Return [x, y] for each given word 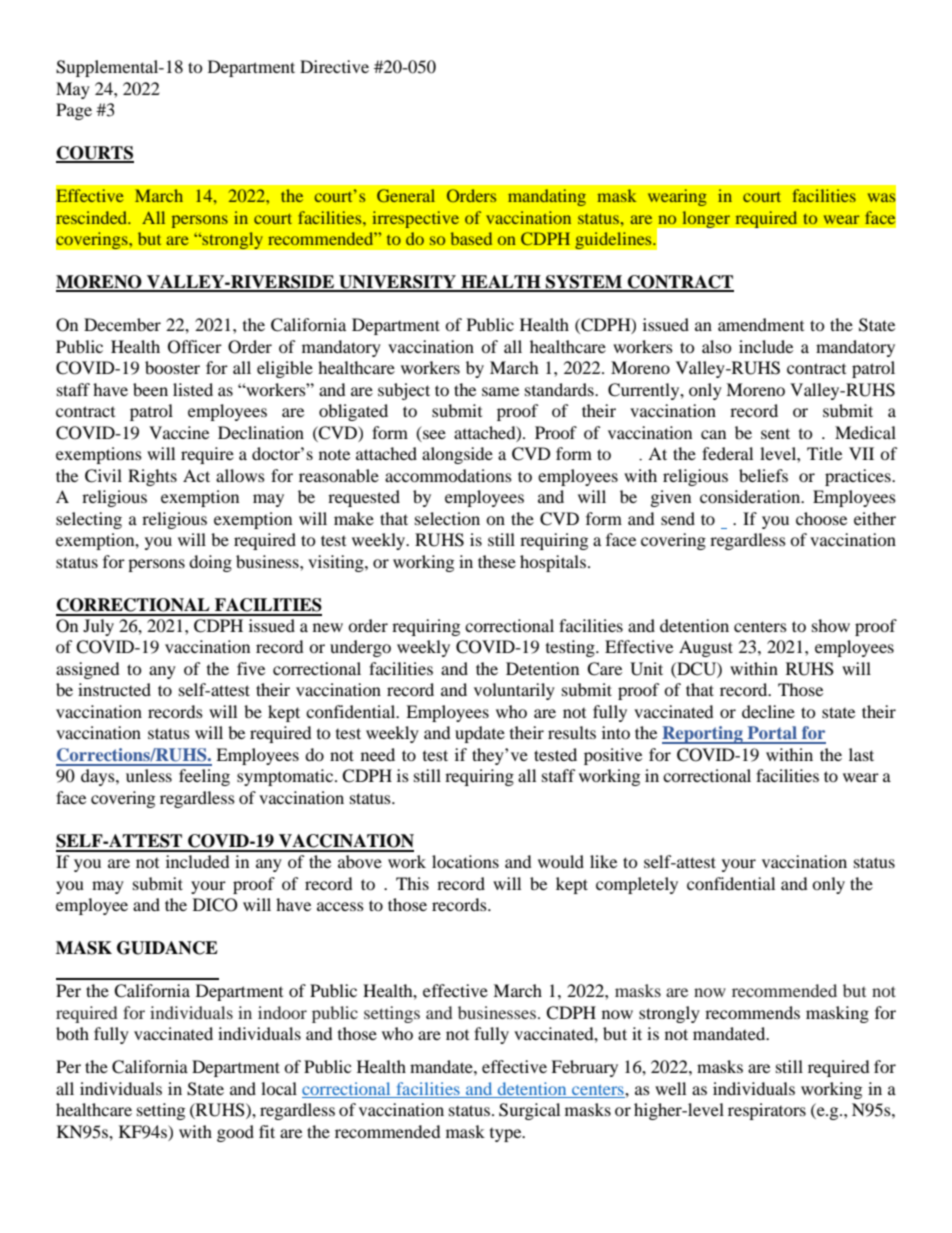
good [235, 1133]
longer [706, 219]
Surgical [529, 1111]
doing [210, 563]
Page [74, 111]
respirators [767, 1111]
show [831, 625]
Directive [334, 66]
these [497, 561]
